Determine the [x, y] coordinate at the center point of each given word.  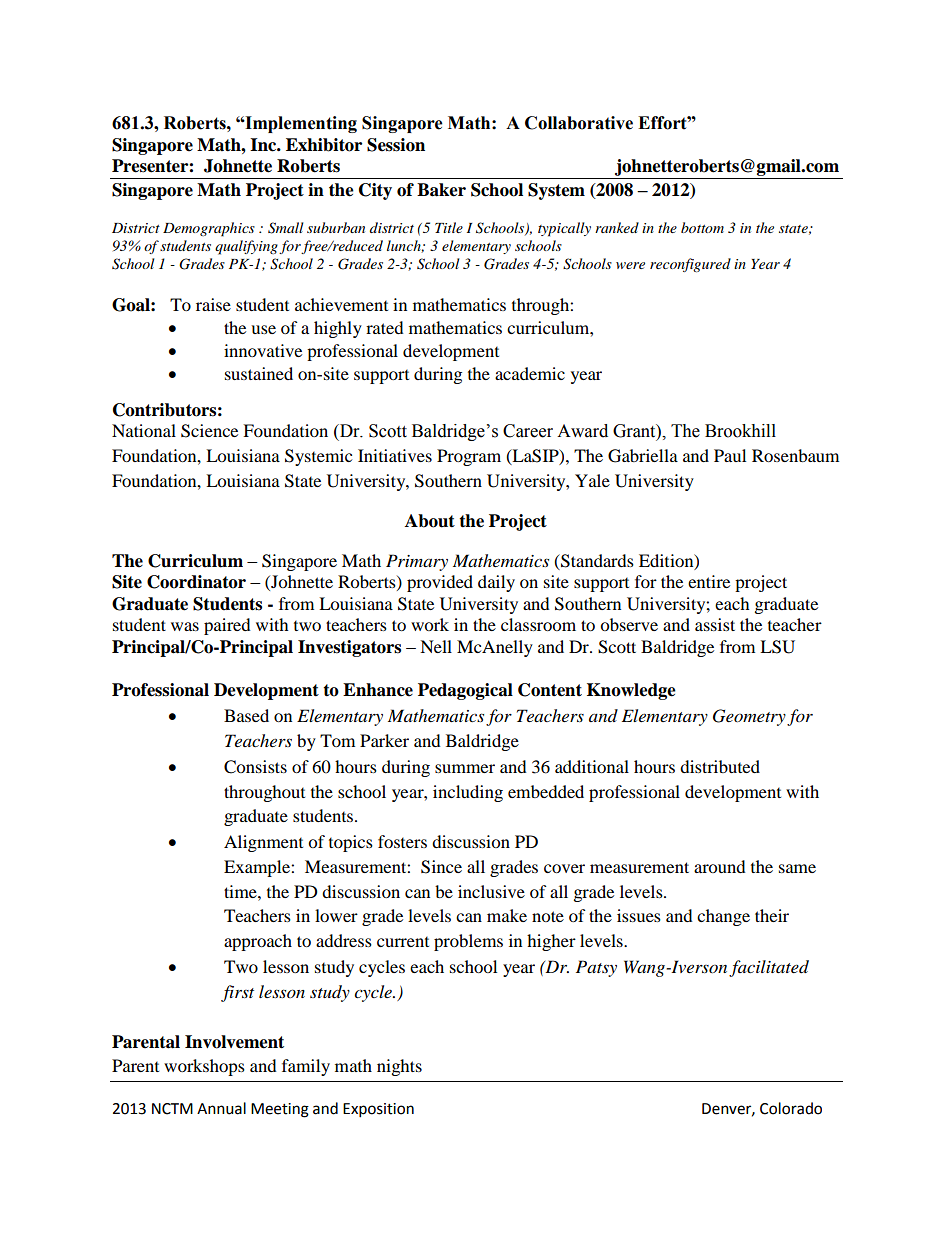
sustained [259, 373]
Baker [441, 190]
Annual [221, 1108]
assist [715, 624]
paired [227, 626]
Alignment [263, 843]
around [720, 866]
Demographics [209, 229]
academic [530, 373]
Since [441, 867]
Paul [730, 455]
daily [496, 583]
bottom [702, 227]
